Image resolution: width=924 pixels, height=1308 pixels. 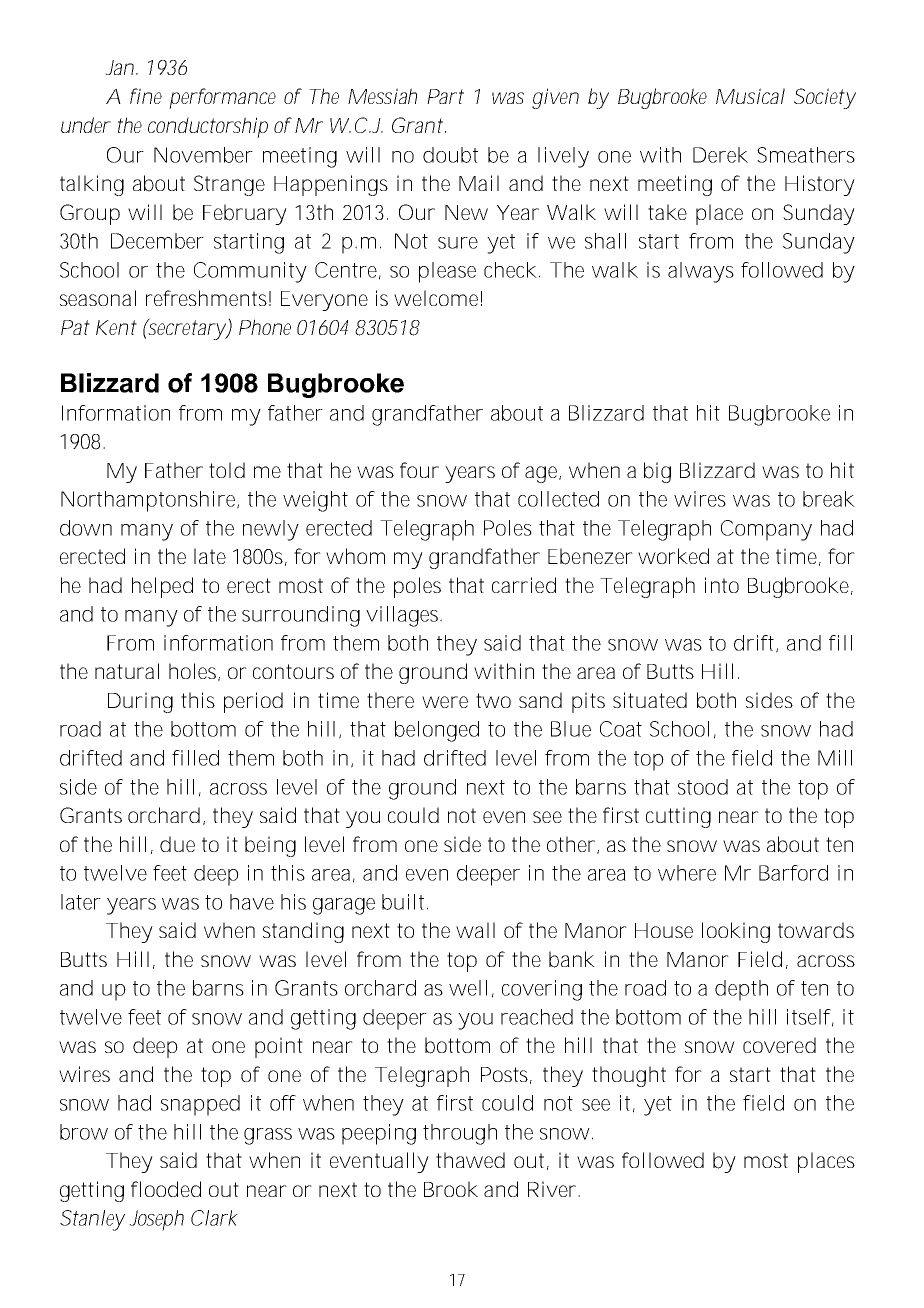 I want to click on into, so click(x=722, y=585).
